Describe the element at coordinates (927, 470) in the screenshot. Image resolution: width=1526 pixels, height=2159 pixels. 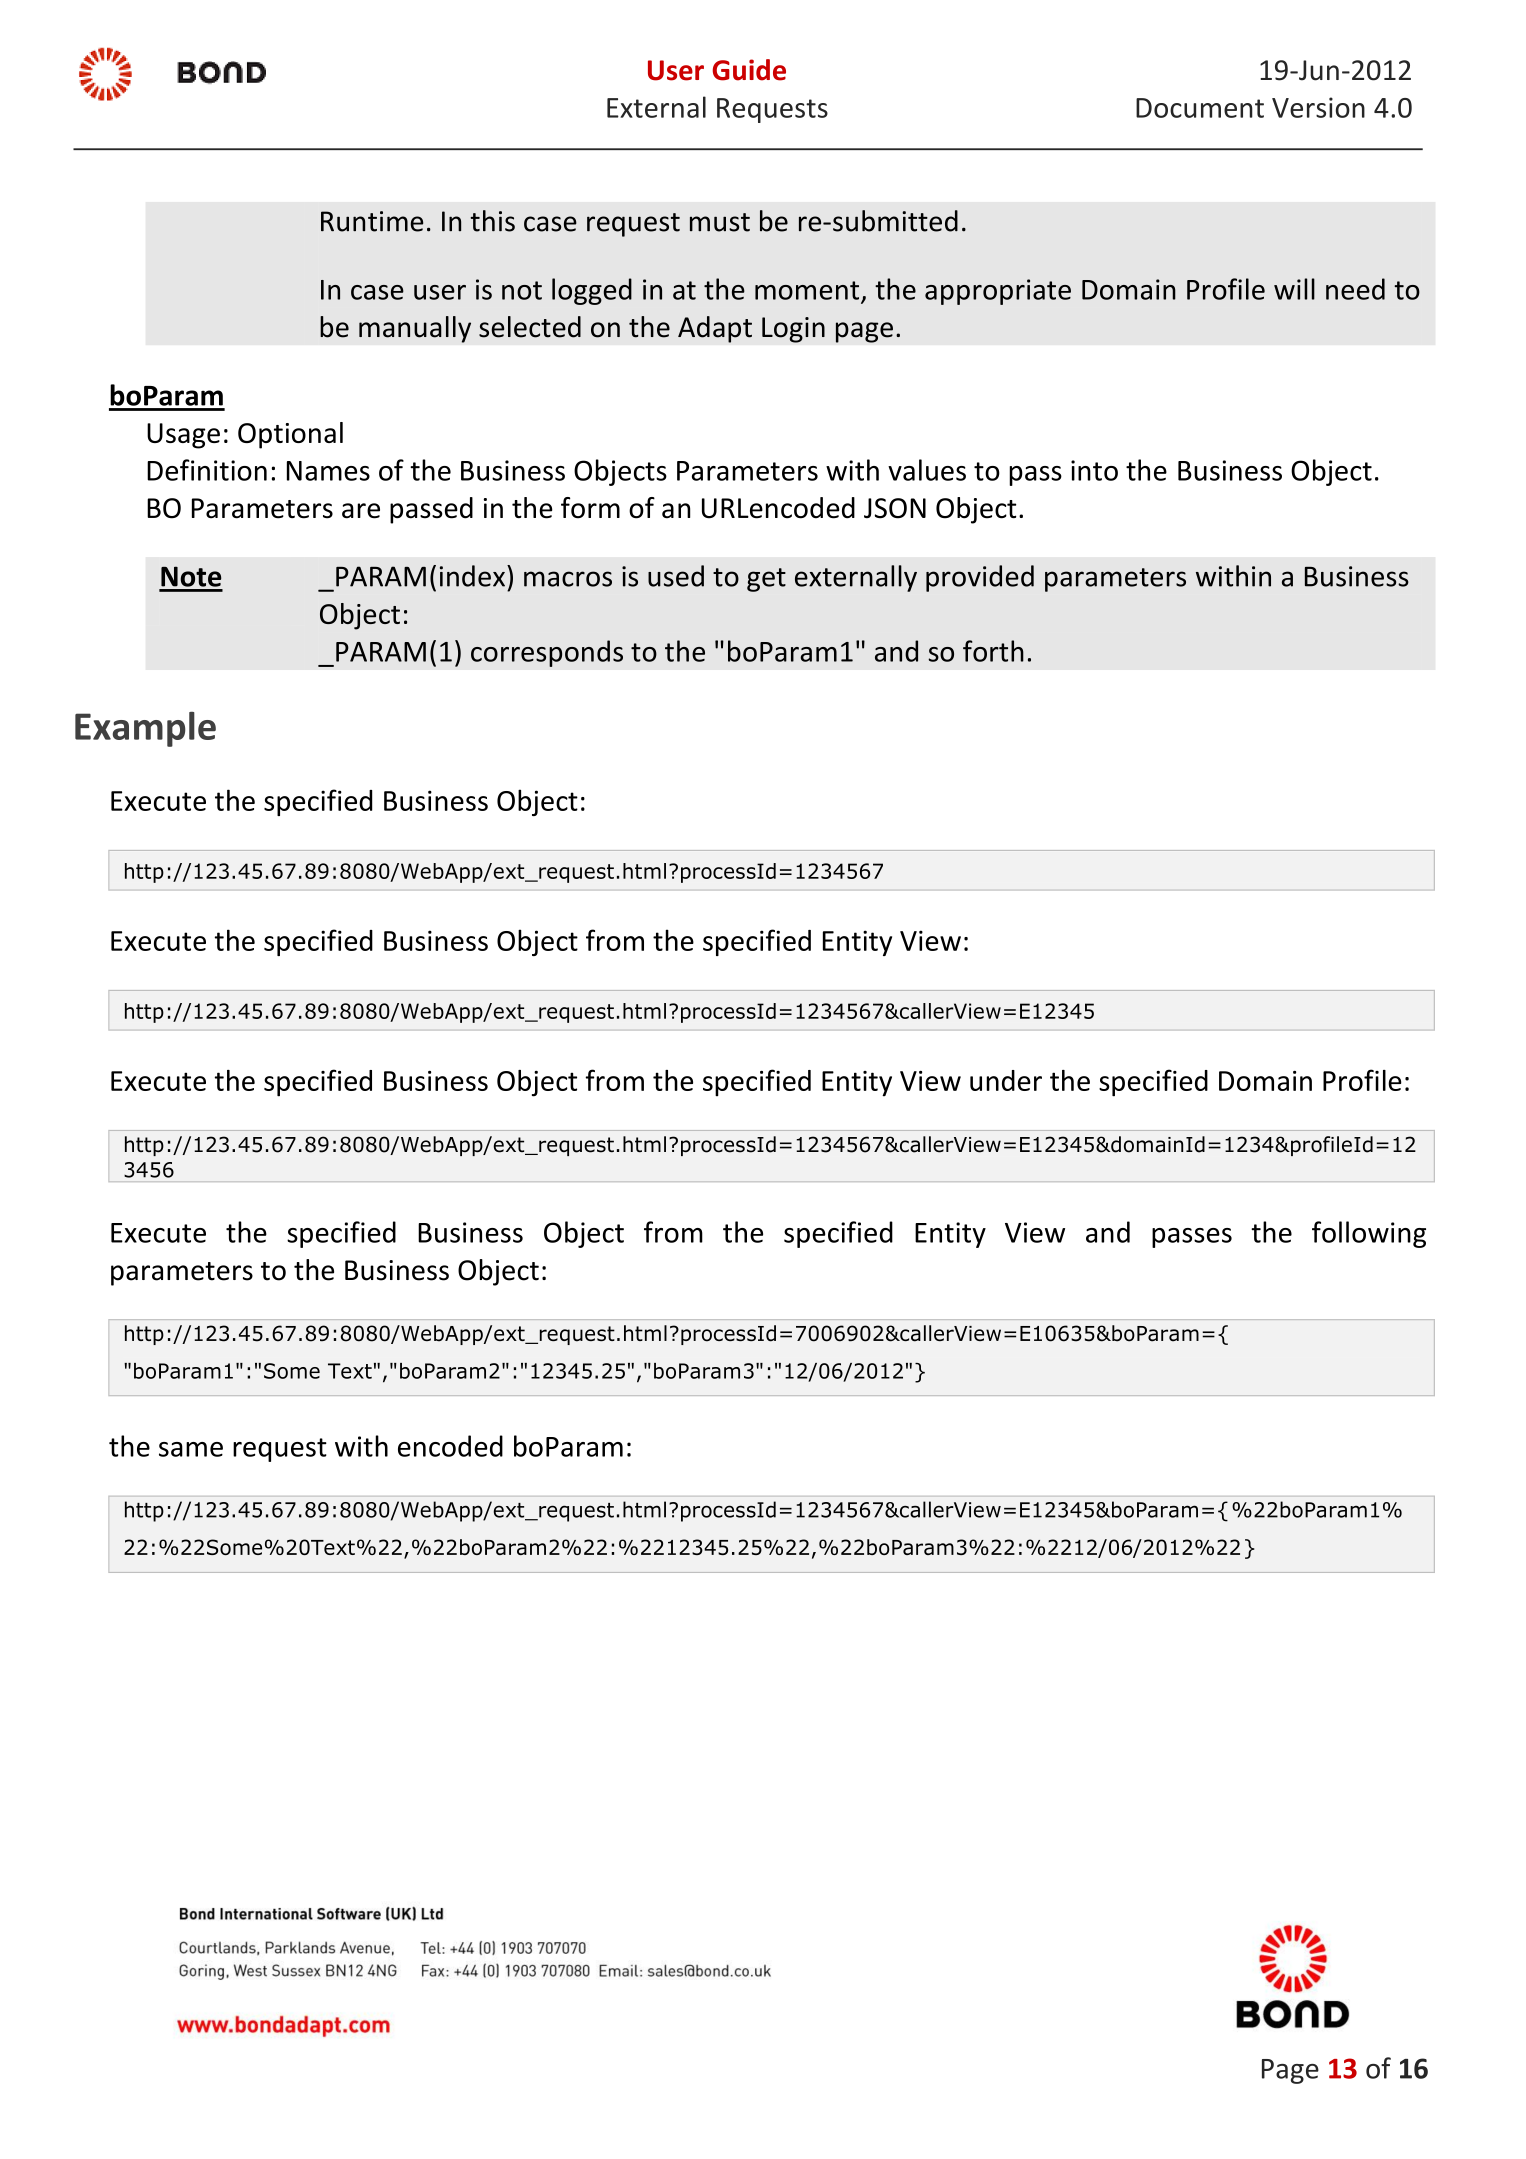
I see `values` at that location.
